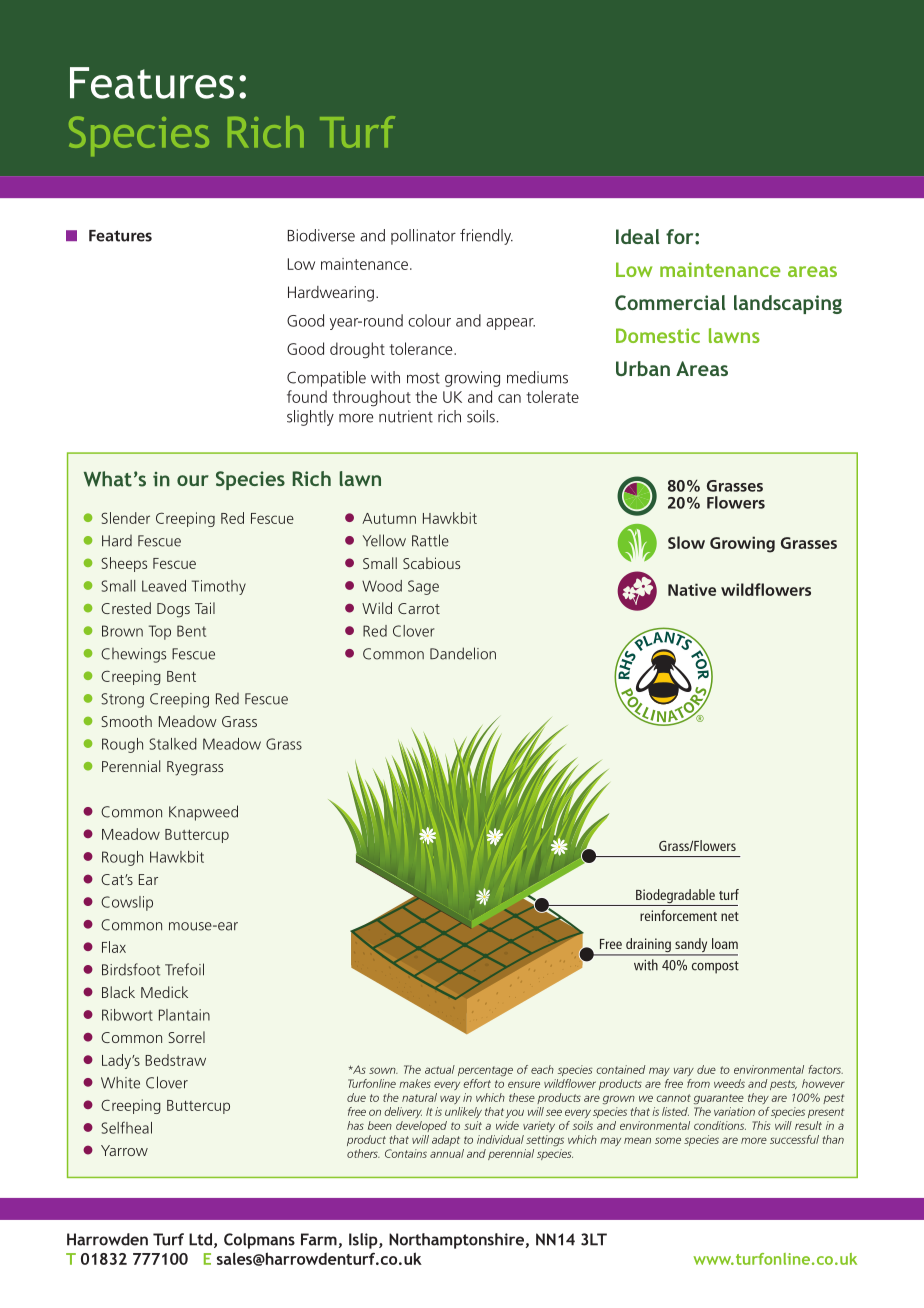 The image size is (924, 1308). I want to click on friendly, so click(486, 237).
